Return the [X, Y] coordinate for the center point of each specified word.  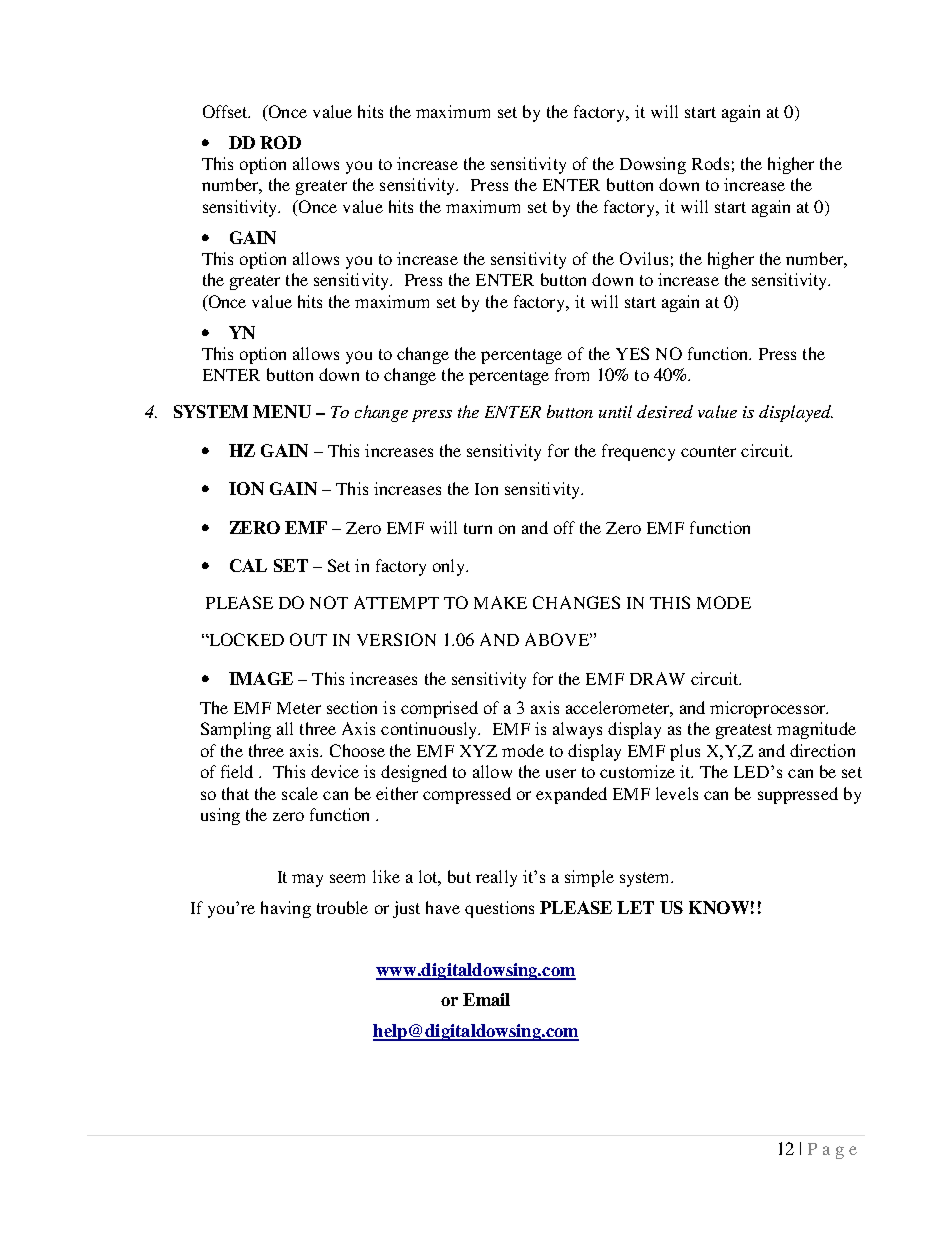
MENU [282, 411]
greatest [744, 731]
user [561, 773]
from [572, 374]
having [286, 909]
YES [632, 353]
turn [478, 528]
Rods [710, 163]
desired [665, 411]
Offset [226, 111]
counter [708, 451]
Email [486, 999]
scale [300, 793]
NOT [329, 602]
